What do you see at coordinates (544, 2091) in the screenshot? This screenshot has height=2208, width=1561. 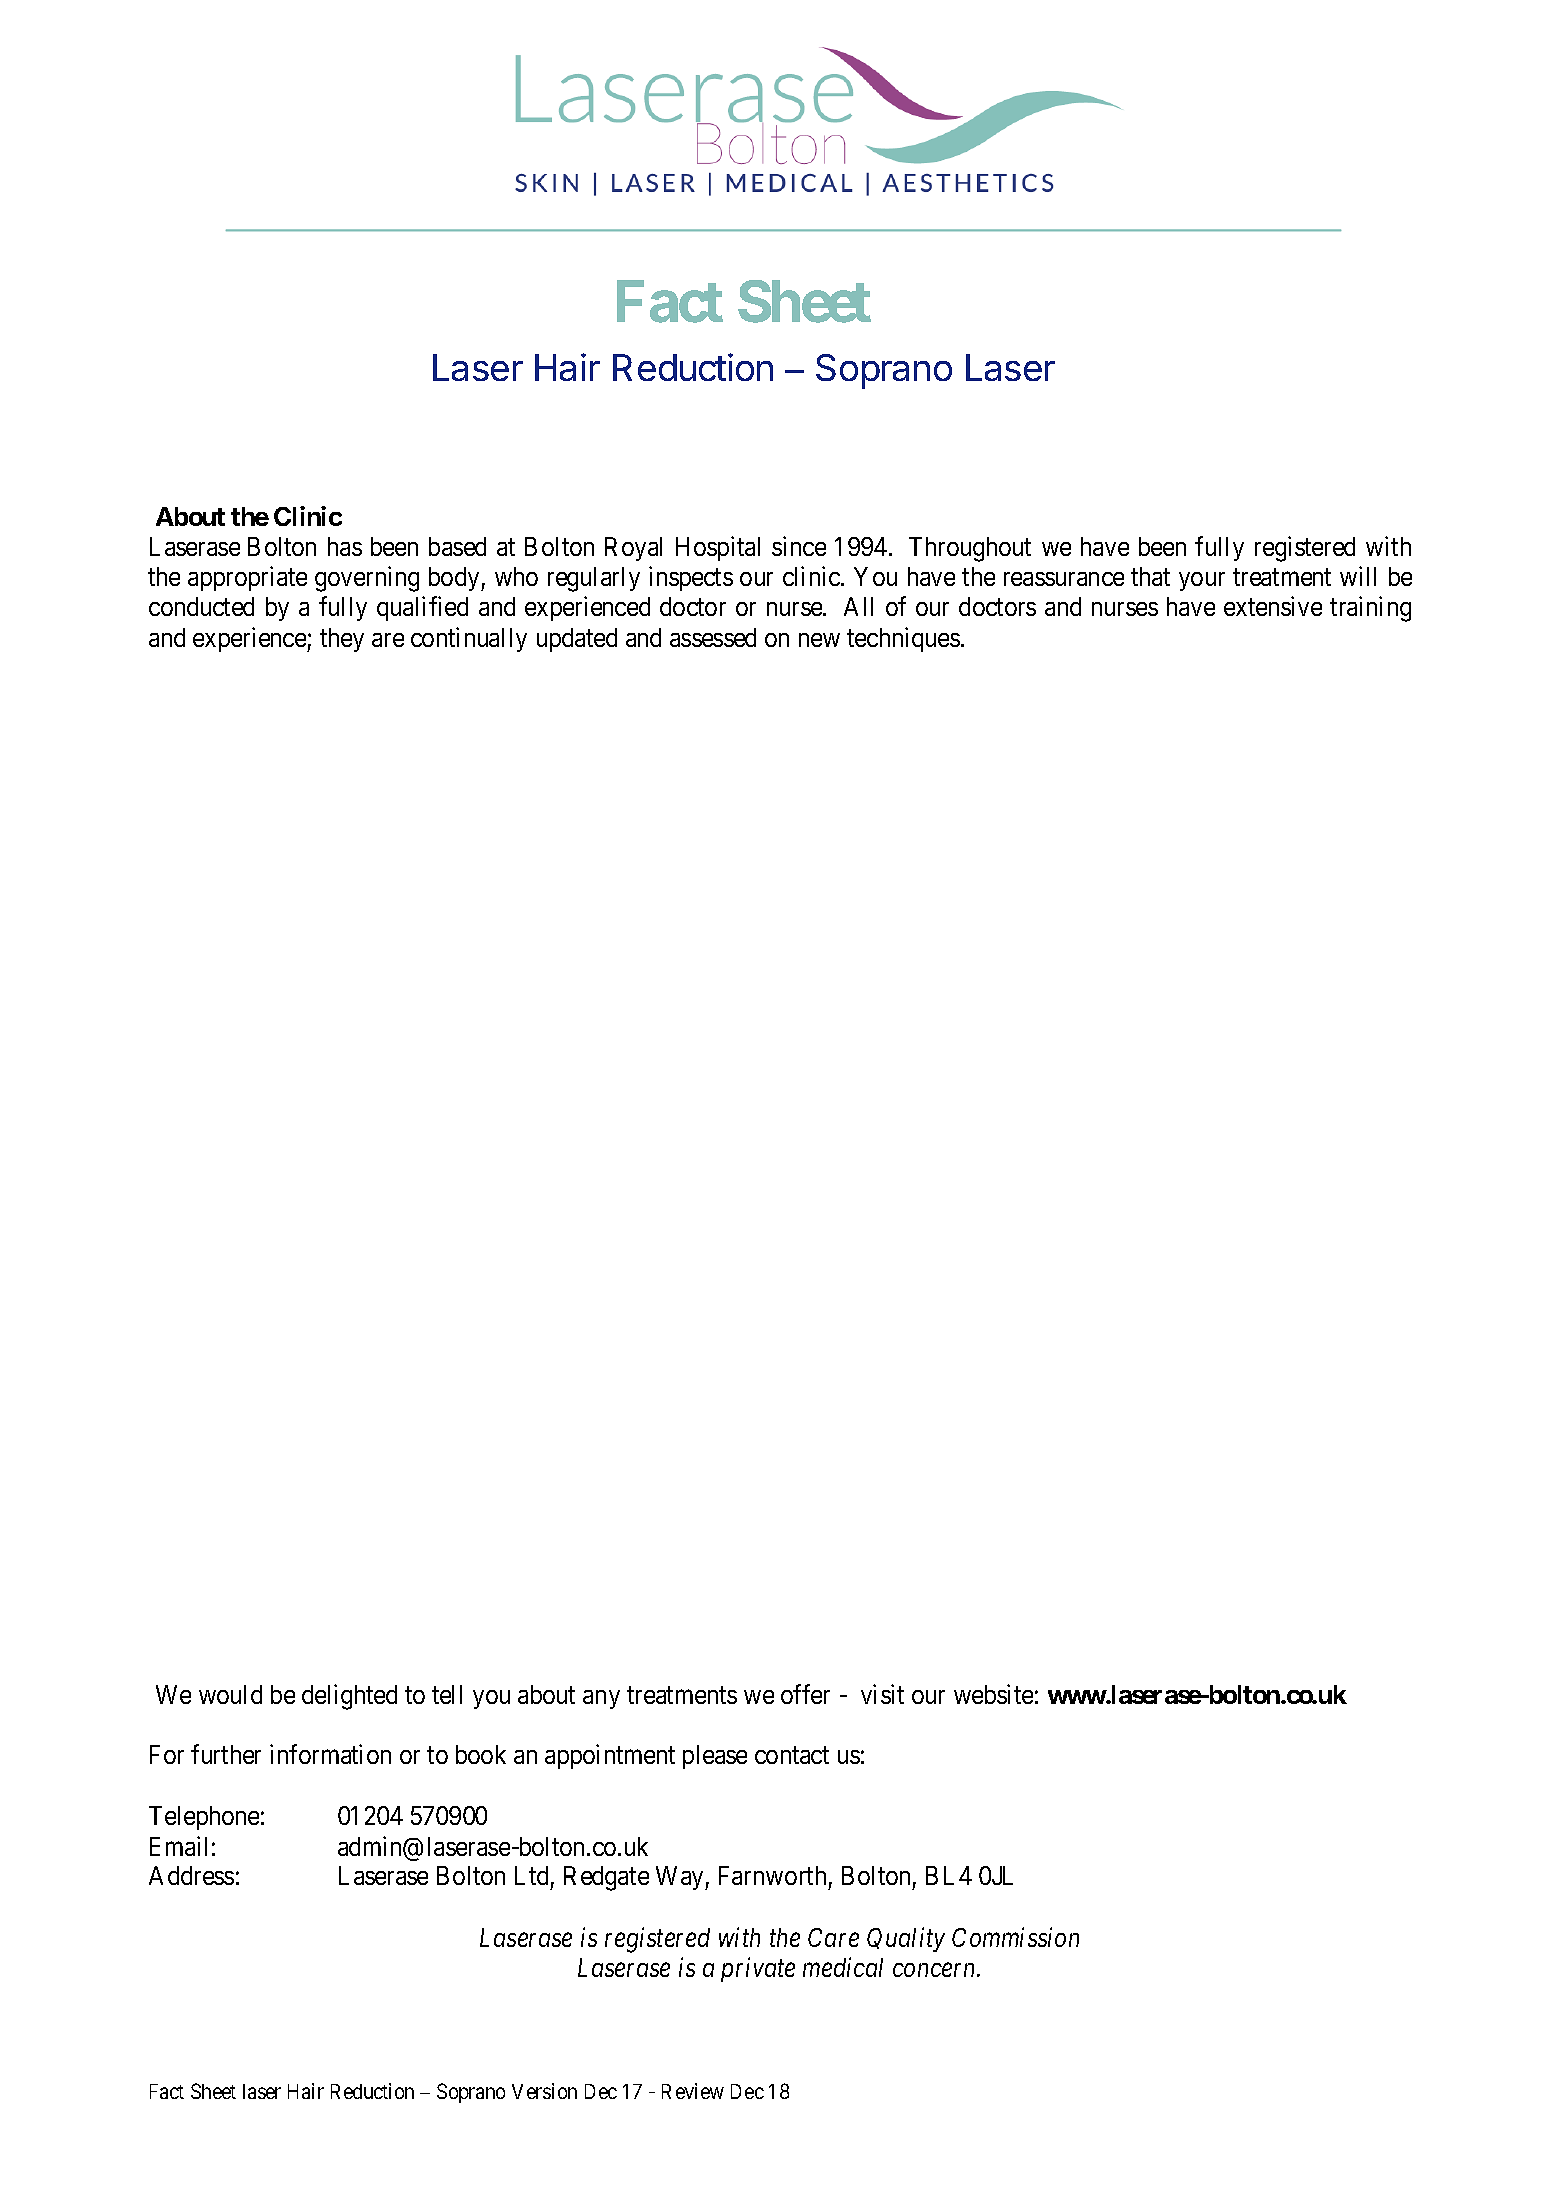 I see `Version` at bounding box center [544, 2091].
